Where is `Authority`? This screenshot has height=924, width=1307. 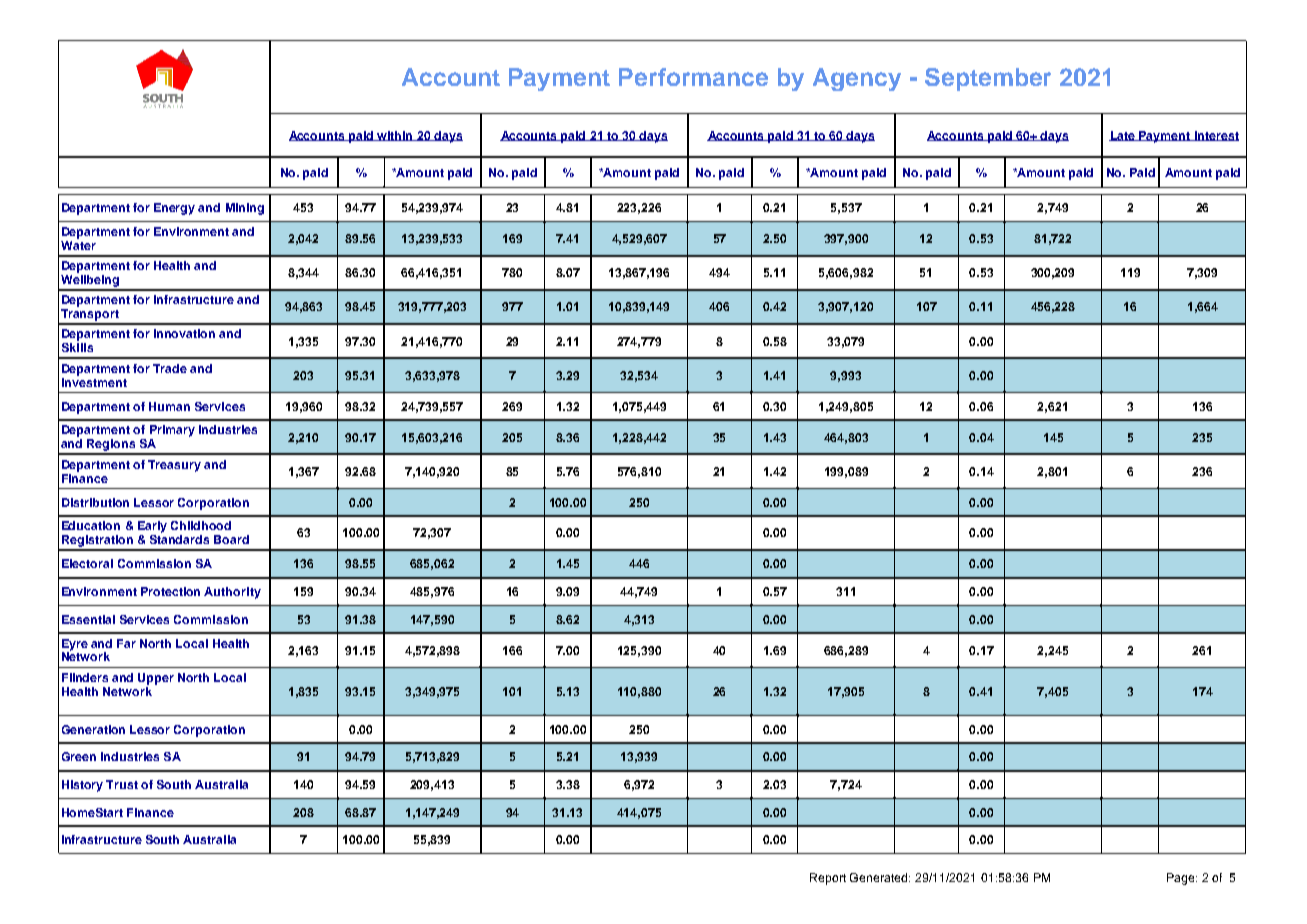 Authority is located at coordinates (232, 593).
